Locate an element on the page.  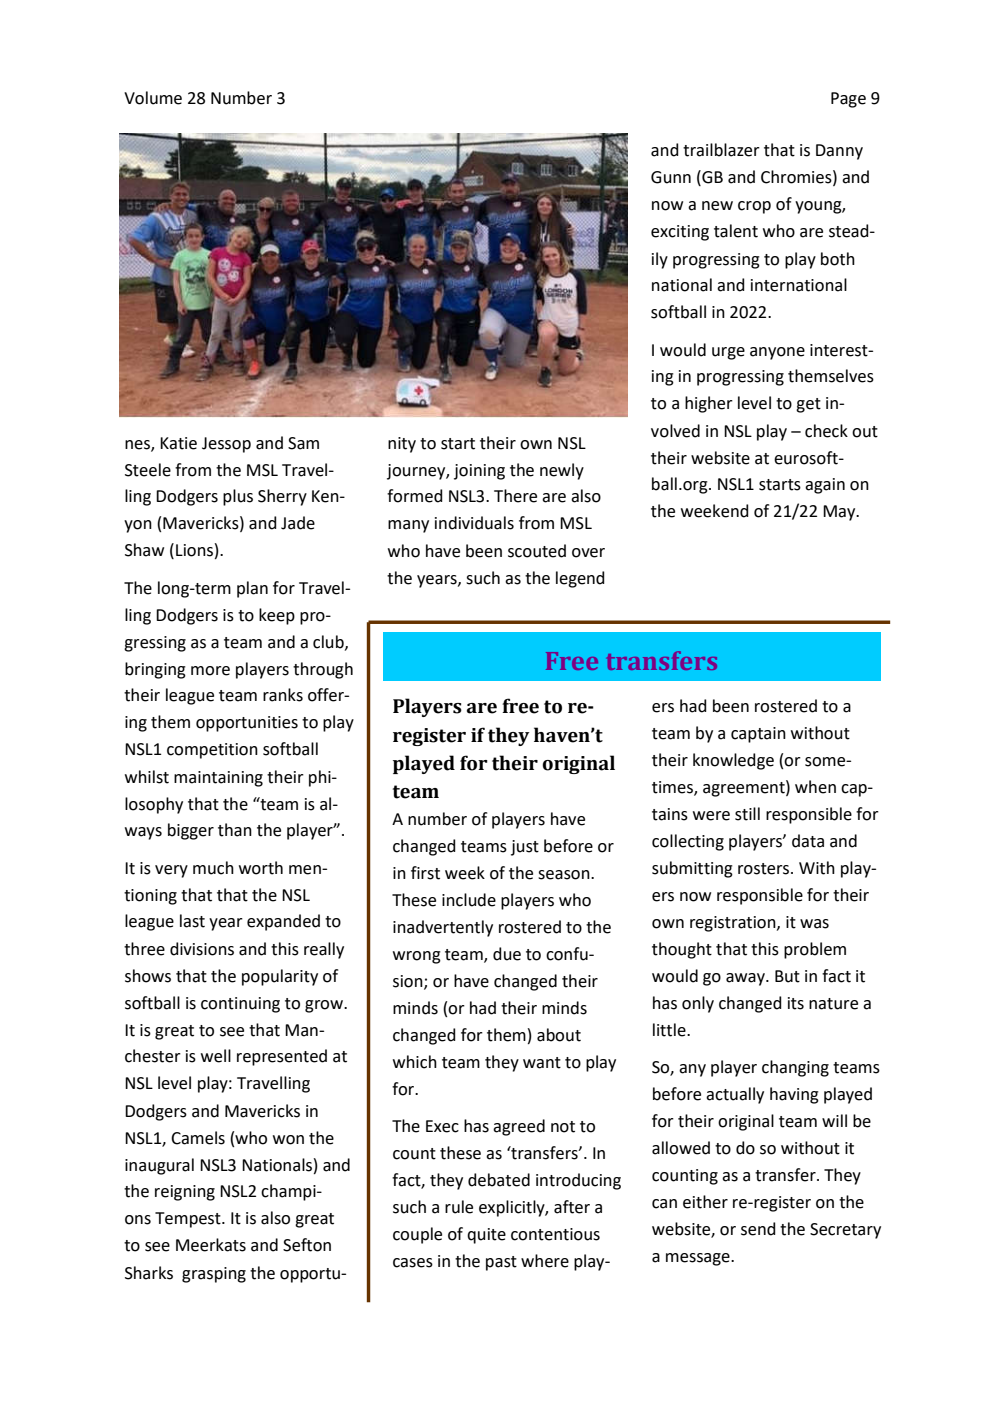
Gunn is located at coordinates (671, 177).
